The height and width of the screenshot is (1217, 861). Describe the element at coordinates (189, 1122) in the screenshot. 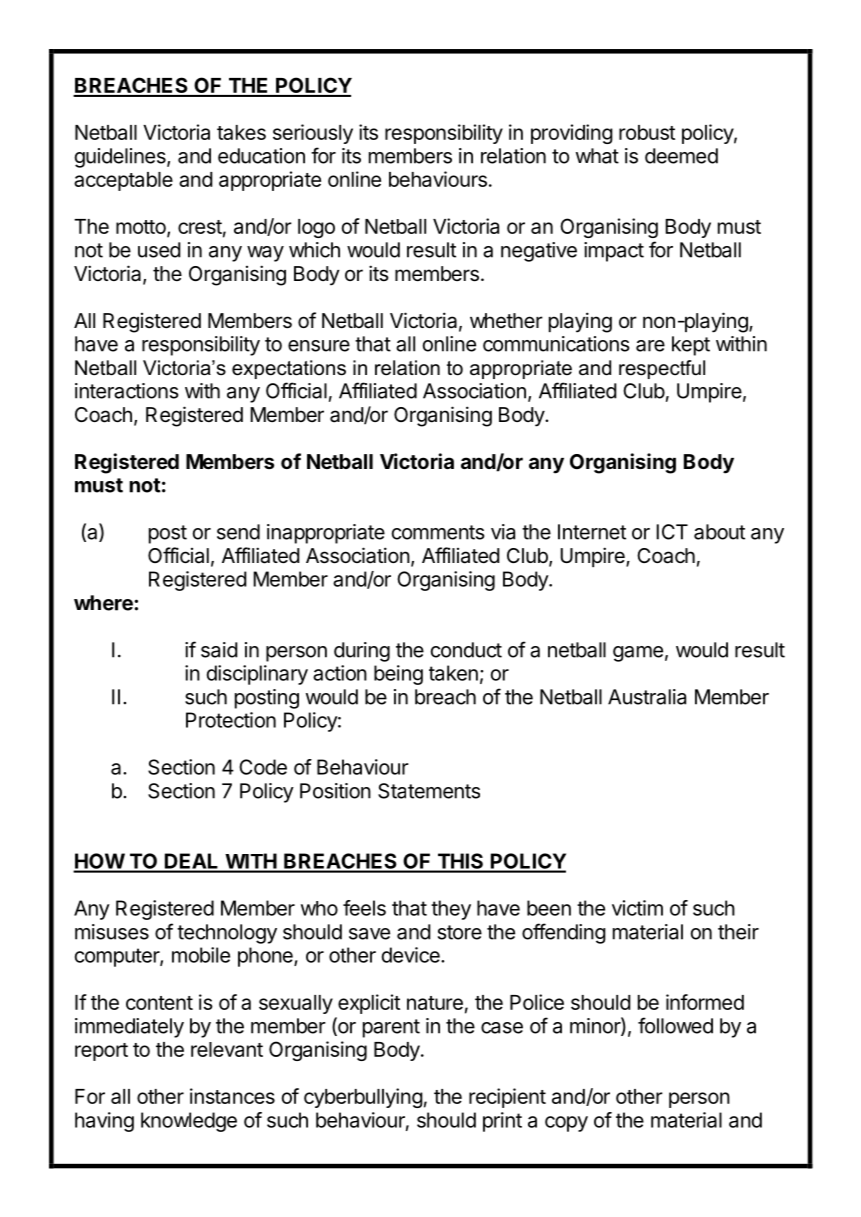

I see `knowledge` at that location.
